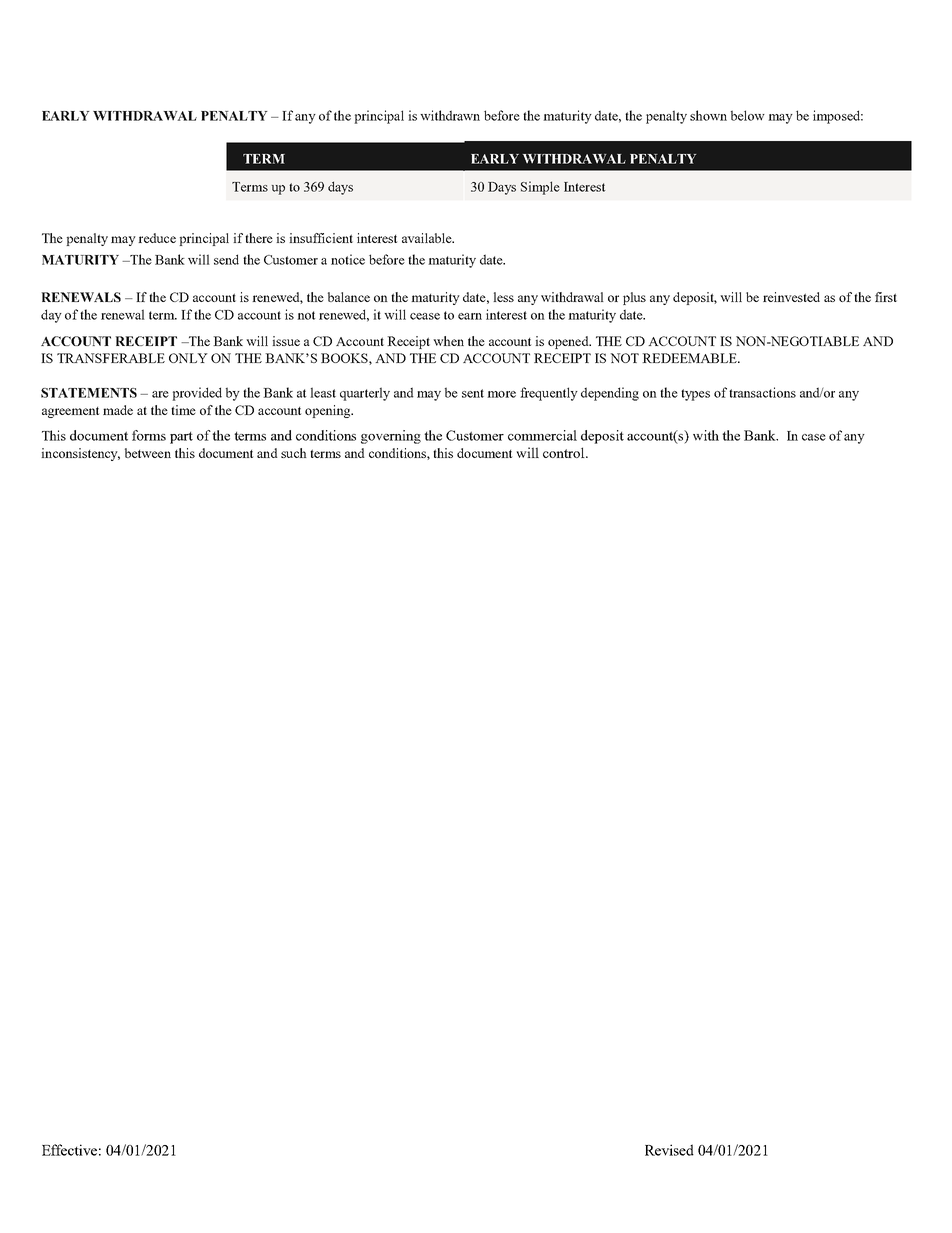 Image resolution: width=952 pixels, height=1233 pixels. What do you see at coordinates (814, 437) in the screenshot?
I see `case` at bounding box center [814, 437].
